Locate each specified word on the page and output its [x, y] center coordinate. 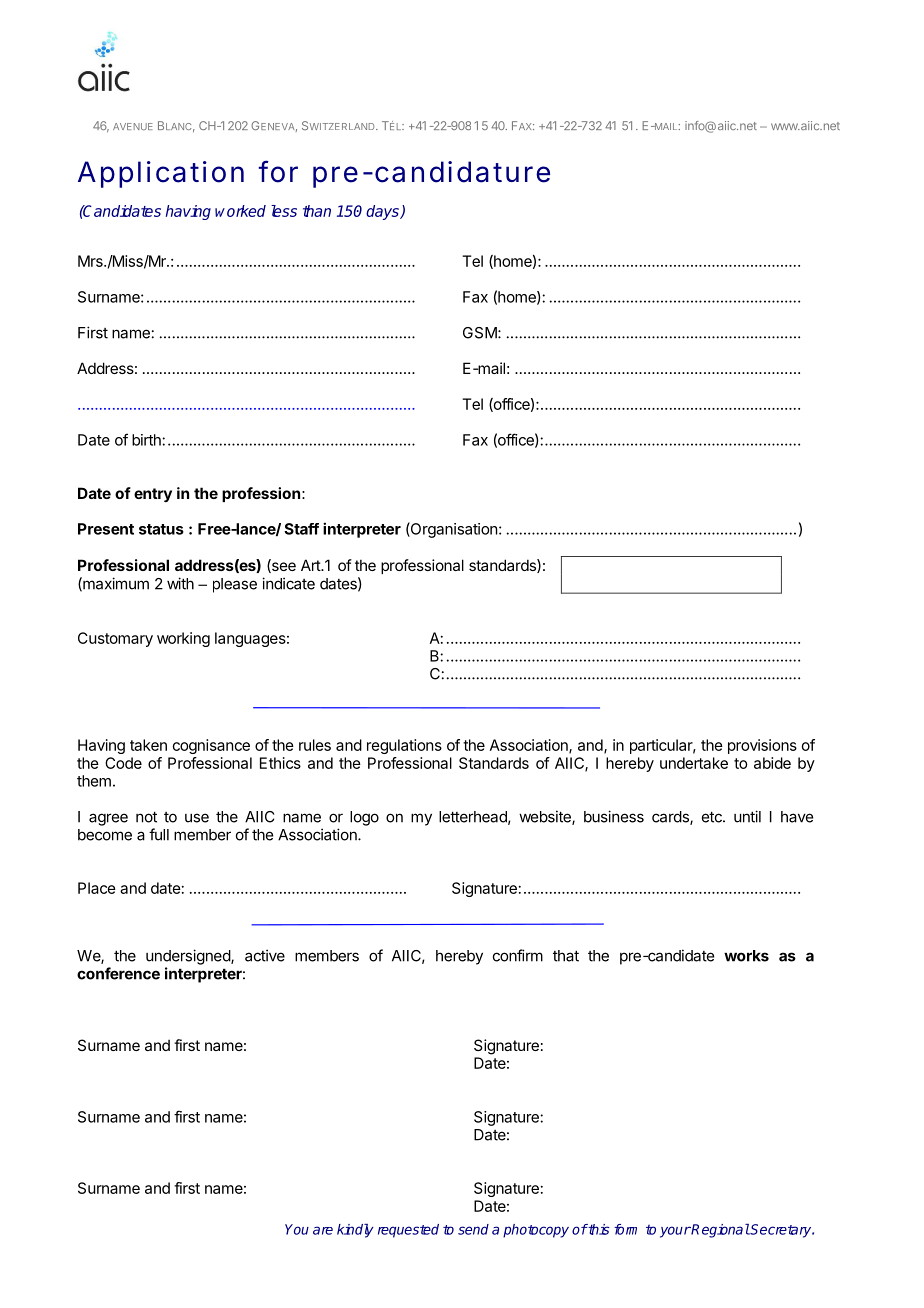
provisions [762, 746]
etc [713, 817]
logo [364, 818]
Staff [301, 529]
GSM [481, 333]
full [159, 834]
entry [153, 495]
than [317, 211]
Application [161, 174]
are [323, 1230]
